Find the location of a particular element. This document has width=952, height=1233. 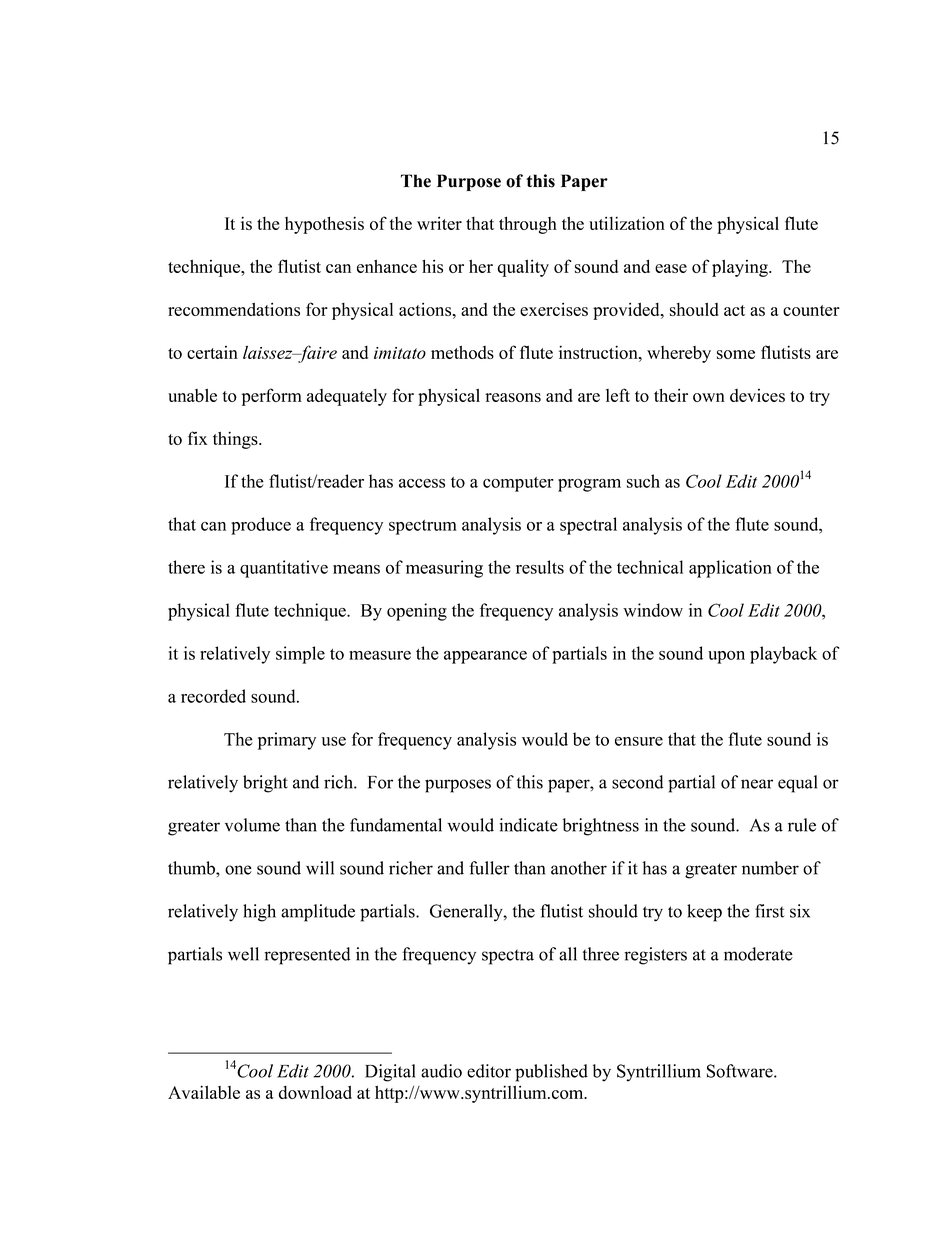

download is located at coordinates (315, 1092).
